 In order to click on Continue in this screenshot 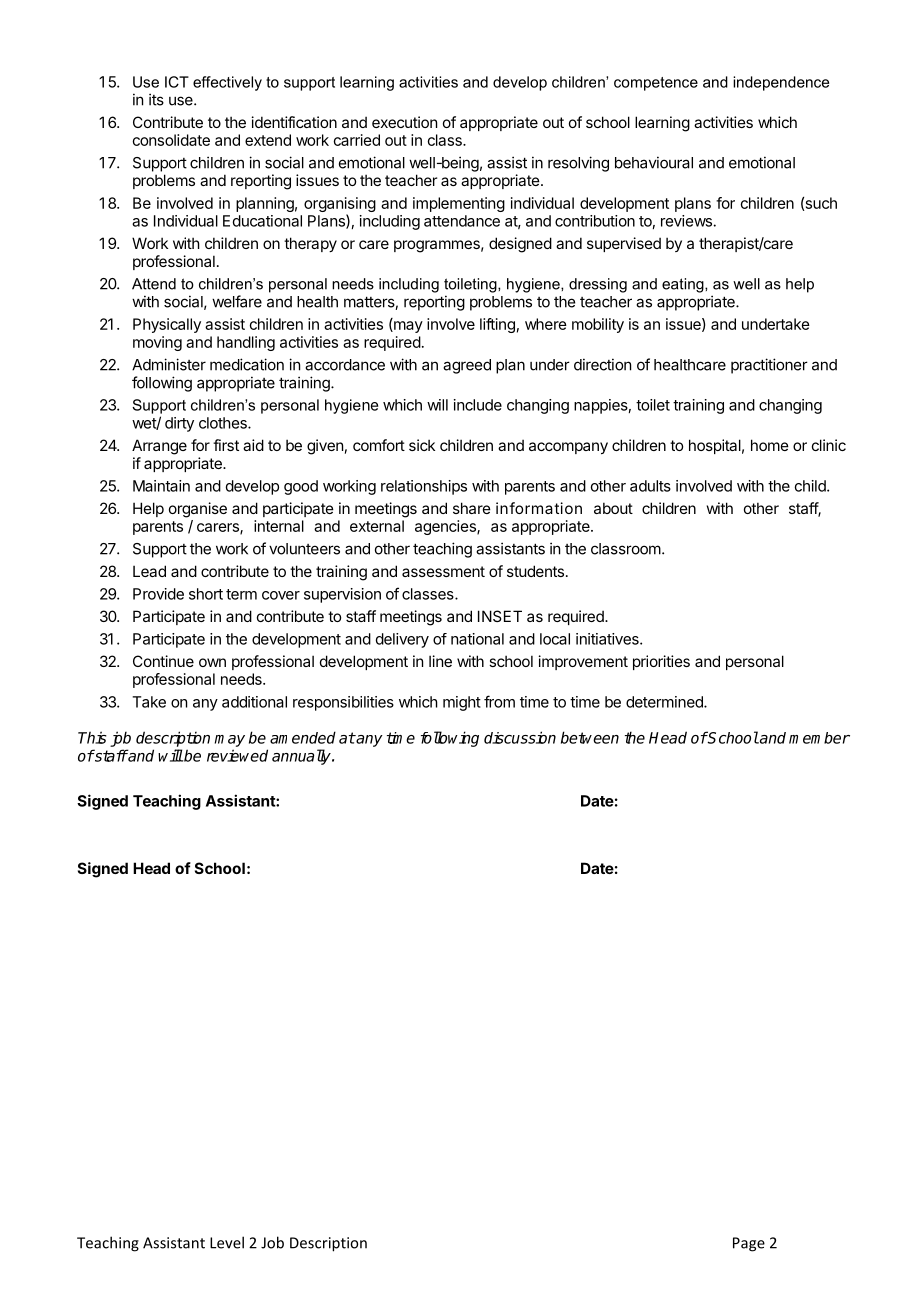, I will do `click(163, 661)`.
